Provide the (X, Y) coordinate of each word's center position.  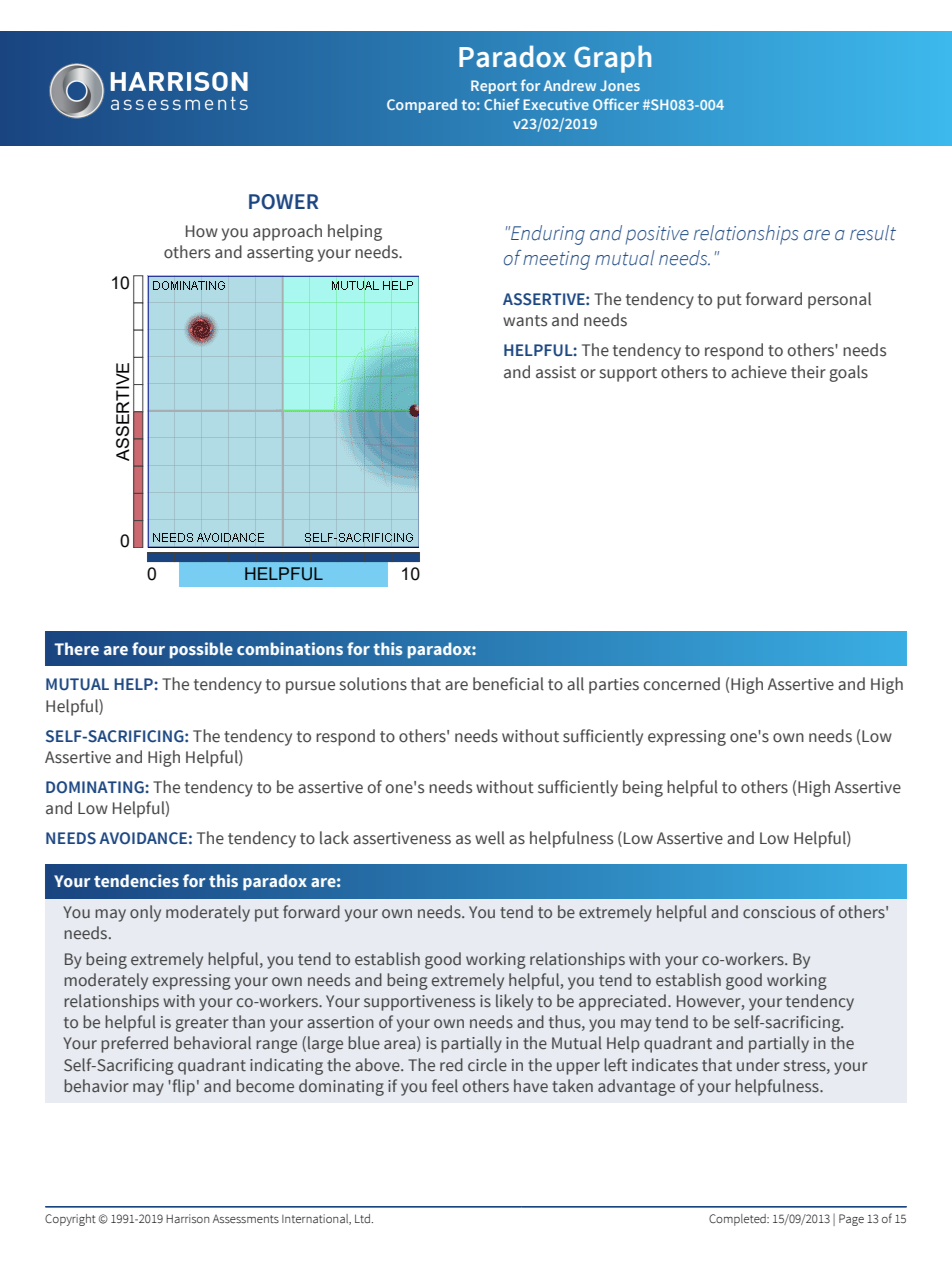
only (145, 913)
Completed (738, 1220)
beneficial (508, 684)
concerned (681, 684)
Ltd (362, 1218)
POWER (283, 202)
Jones (620, 85)
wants (525, 321)
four (148, 648)
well (490, 838)
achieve (759, 372)
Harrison (187, 1218)
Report (494, 87)
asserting (280, 254)
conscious (779, 912)
